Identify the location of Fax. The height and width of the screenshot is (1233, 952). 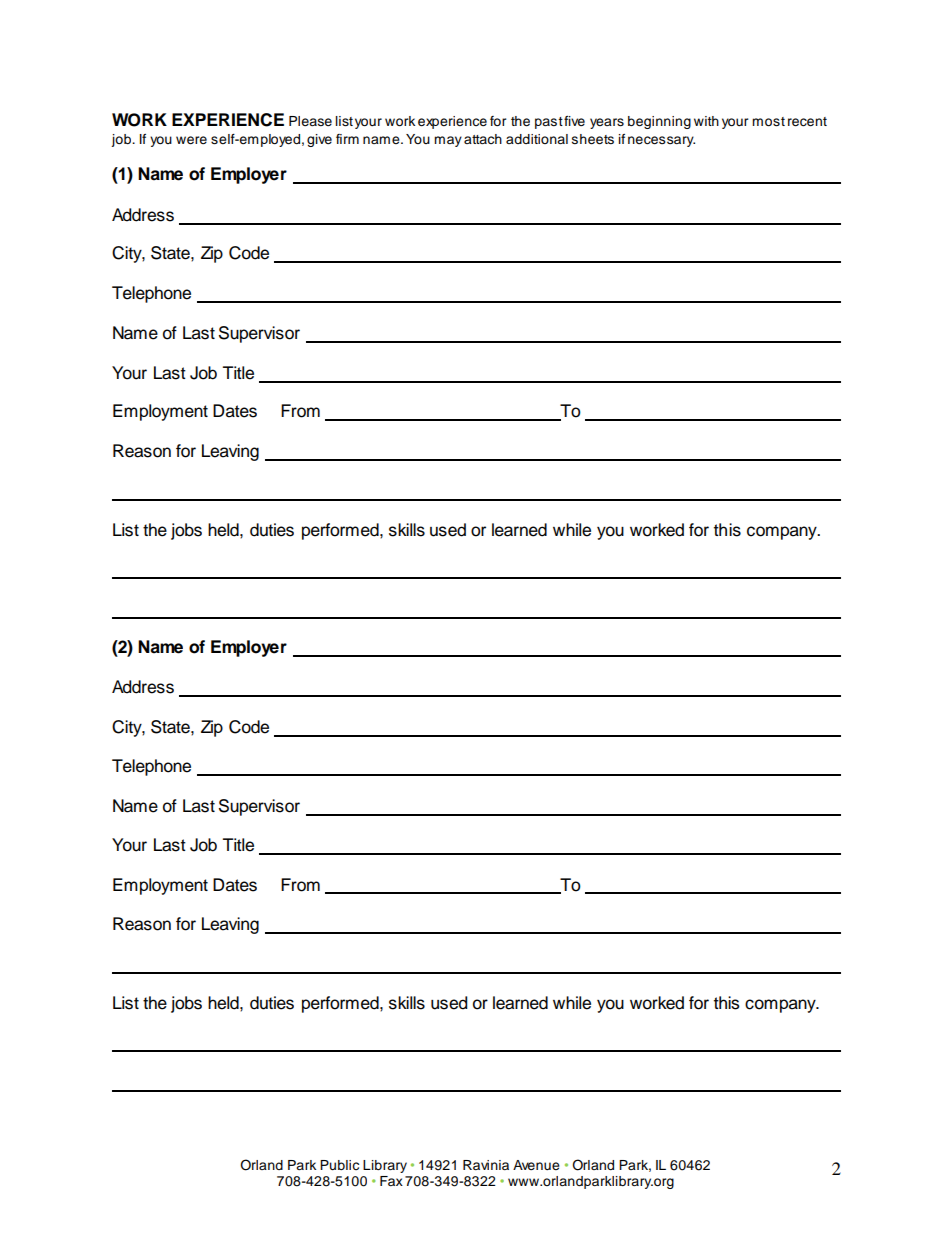
(391, 1181).
